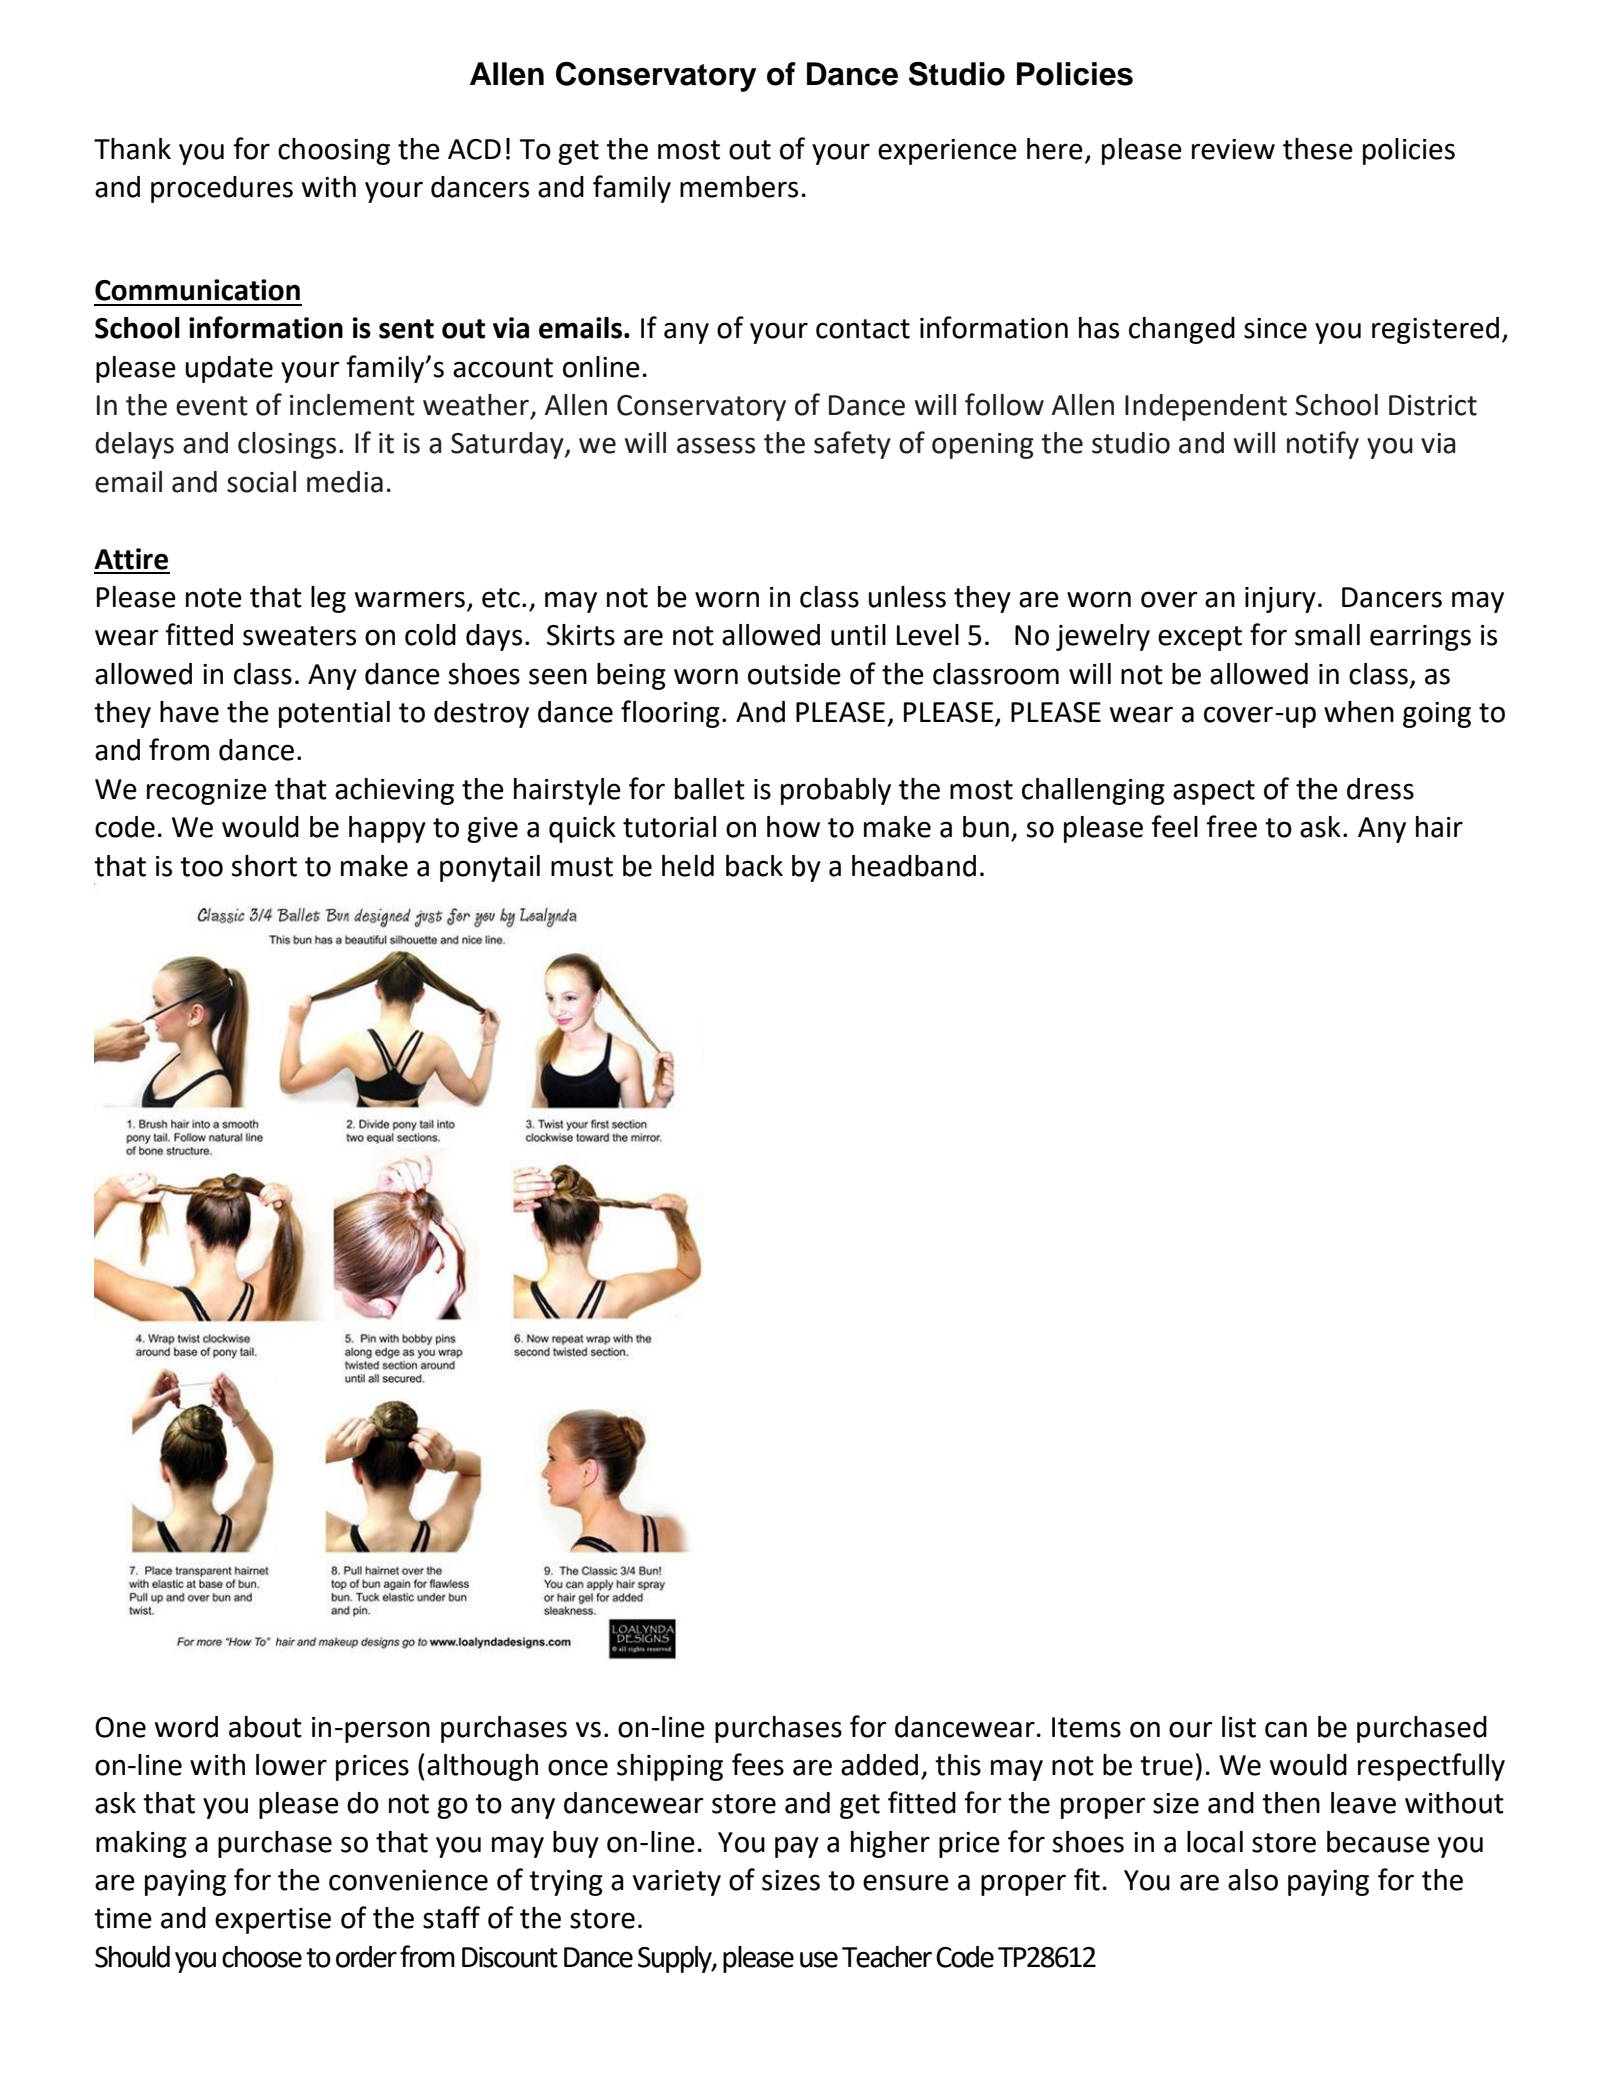  What do you see at coordinates (264, 866) in the page?
I see `short` at bounding box center [264, 866].
